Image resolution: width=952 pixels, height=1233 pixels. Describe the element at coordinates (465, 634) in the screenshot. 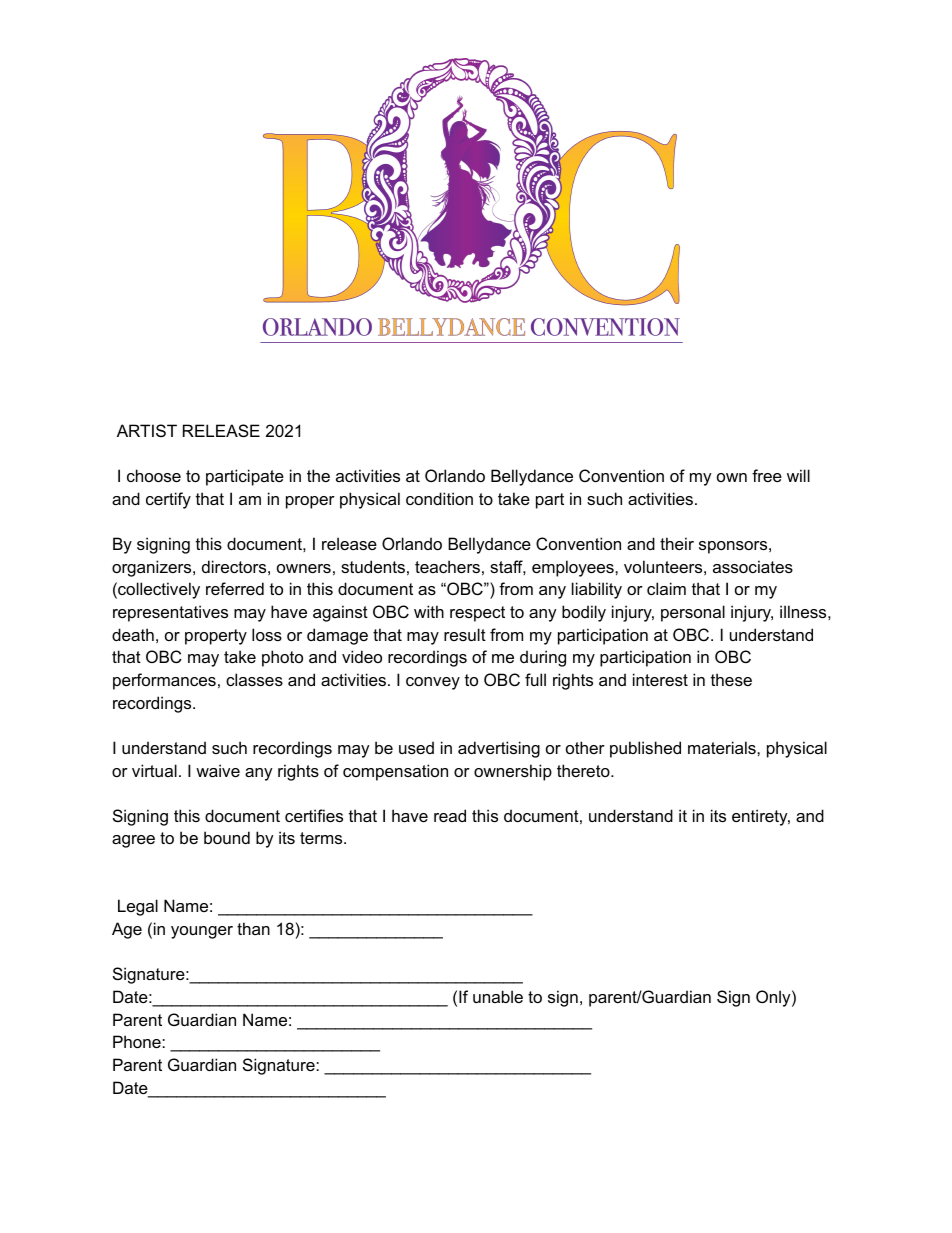

I see `result` at that location.
